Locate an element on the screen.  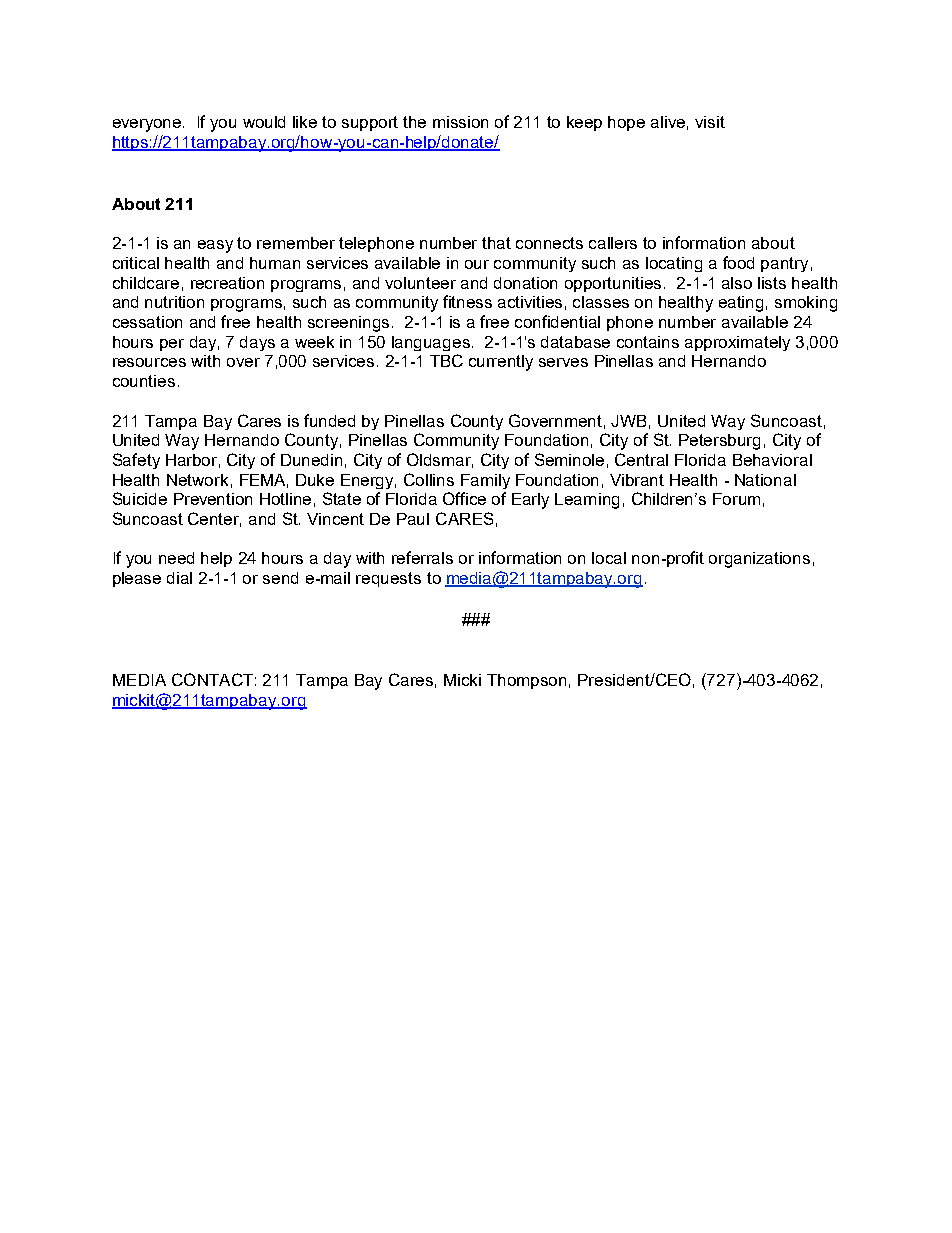
visit is located at coordinates (710, 122).
